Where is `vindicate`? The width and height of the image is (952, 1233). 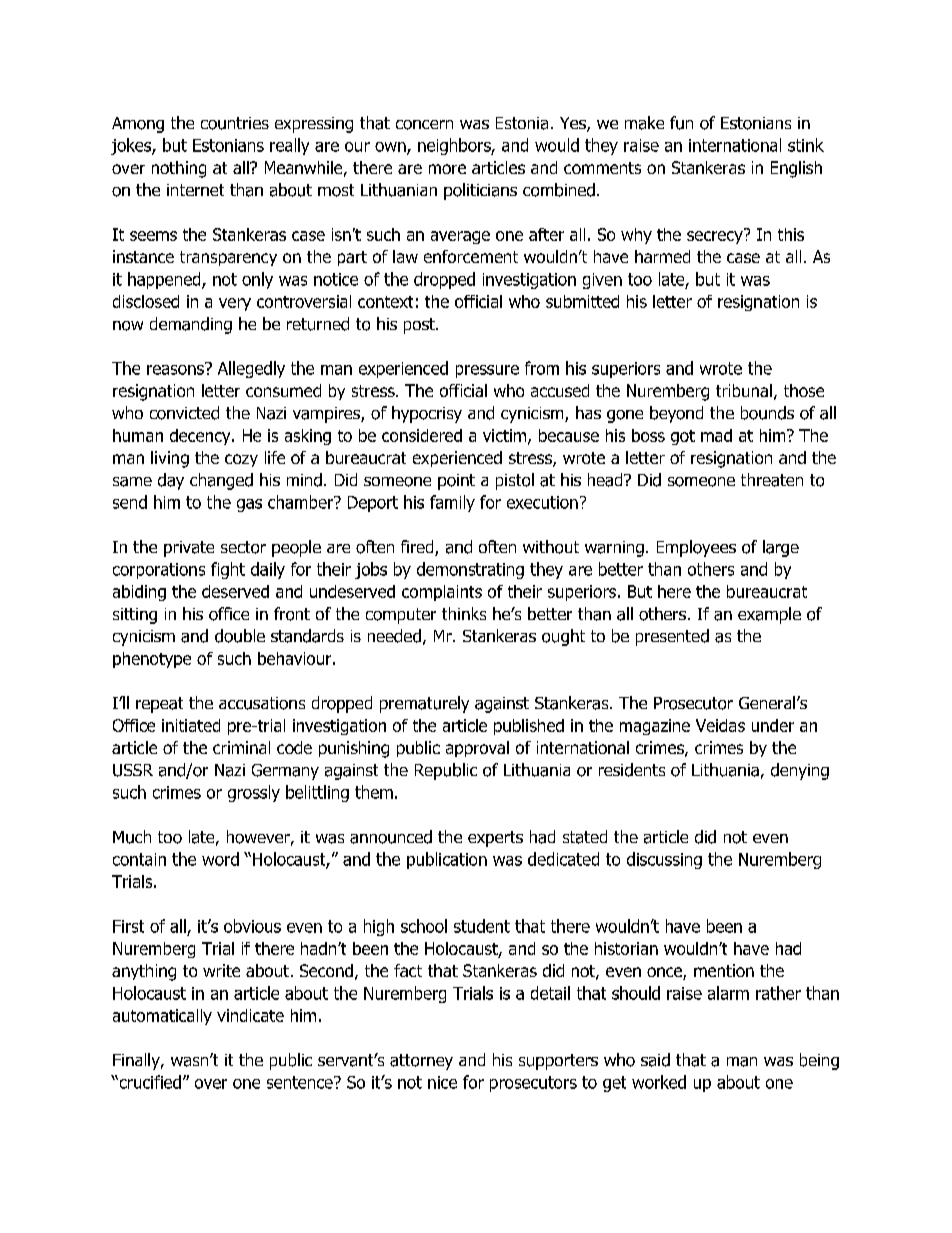
vindicate is located at coordinates (250, 1015).
